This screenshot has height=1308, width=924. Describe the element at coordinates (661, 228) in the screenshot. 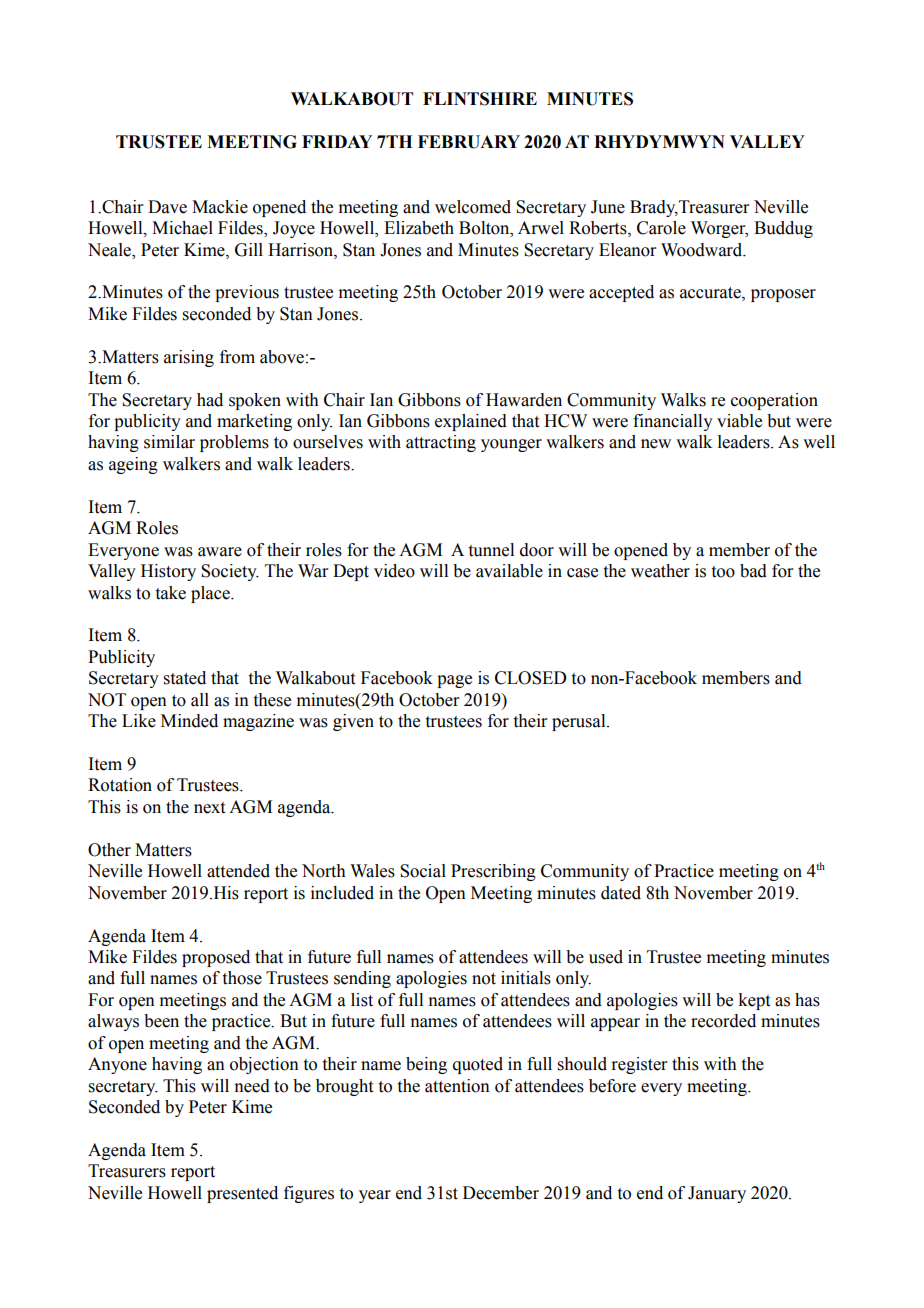

I see `Carole` at that location.
